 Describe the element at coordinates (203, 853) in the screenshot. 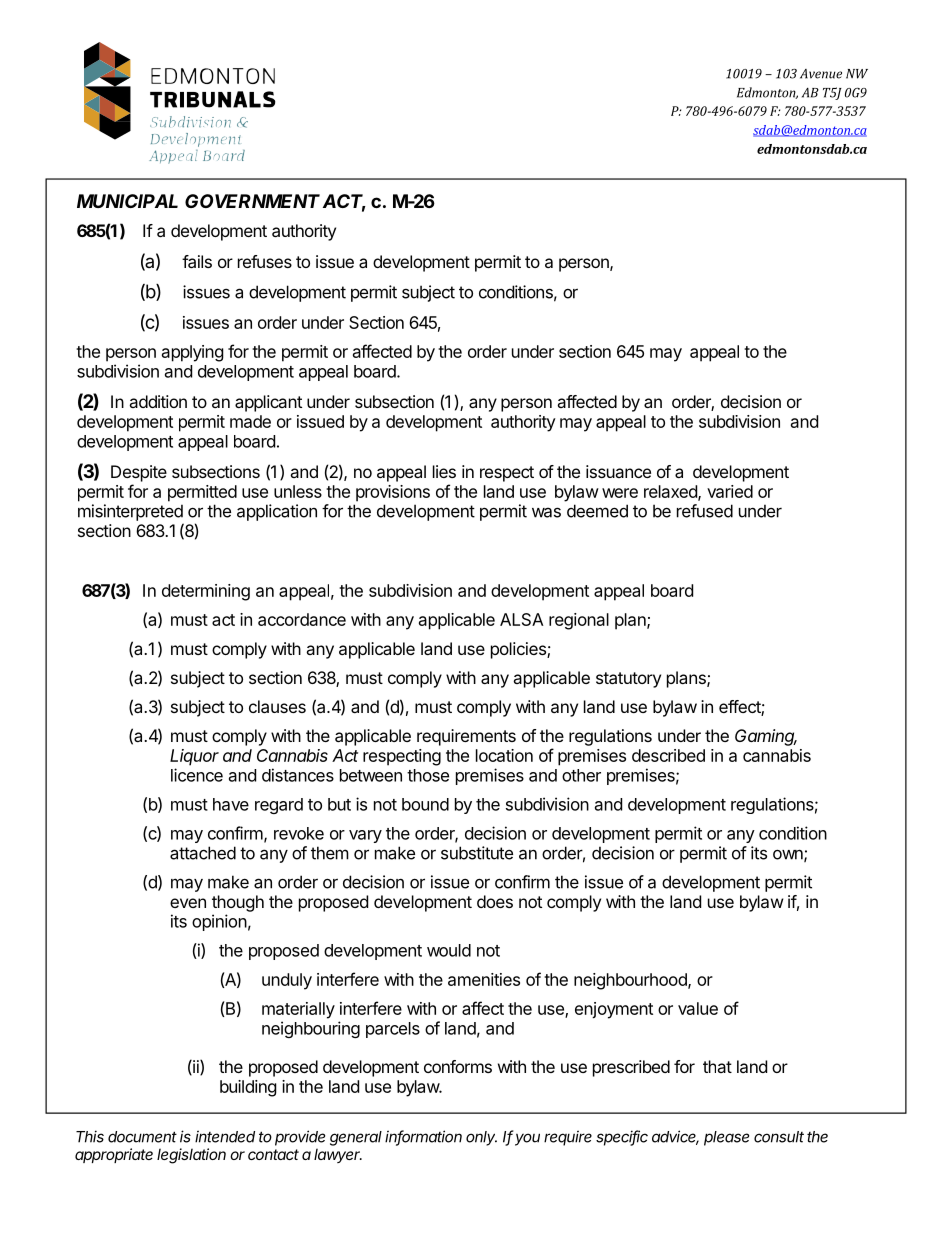

I see `attached` at that location.
